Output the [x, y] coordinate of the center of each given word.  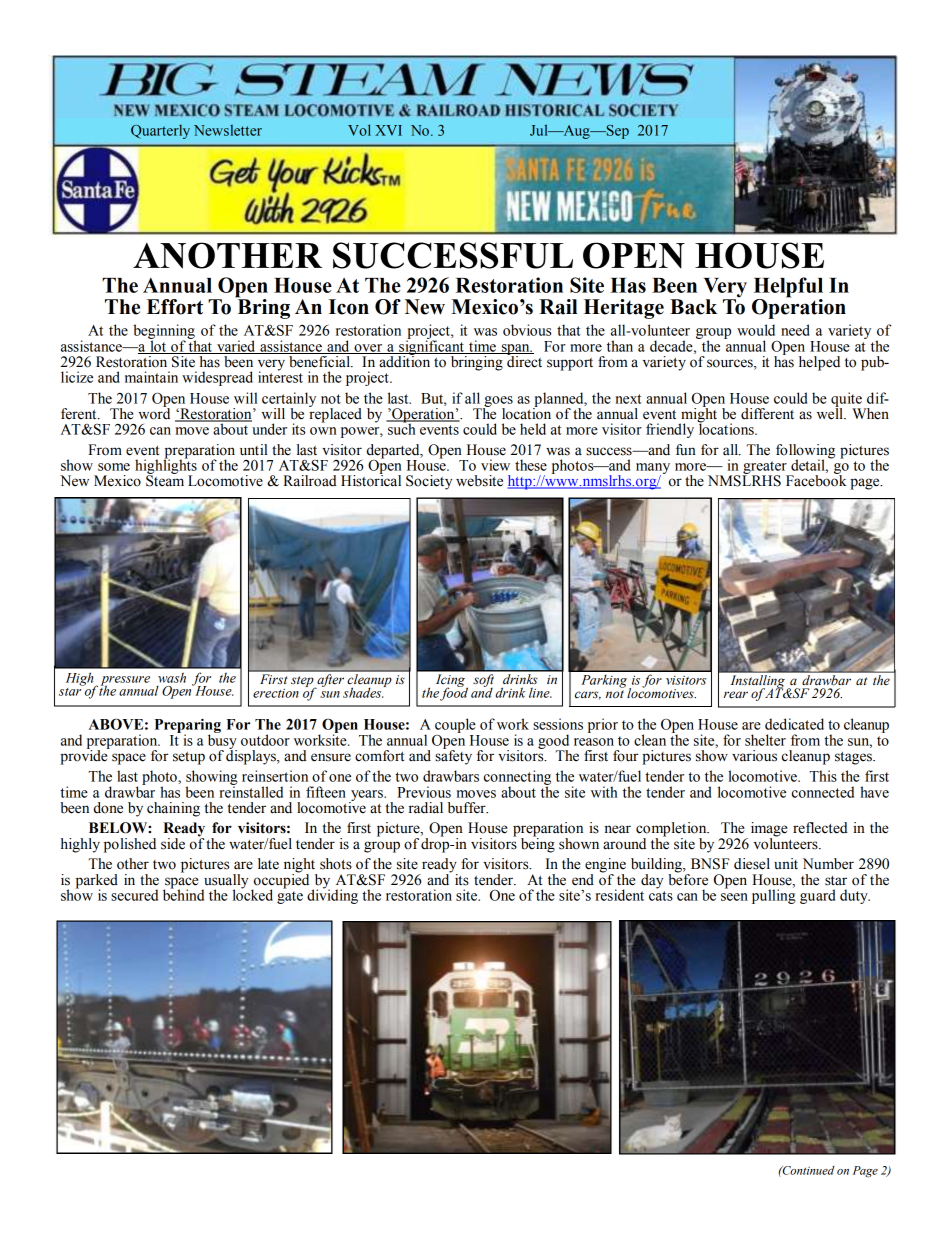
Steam [165, 480]
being [538, 844]
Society [429, 482]
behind [183, 894]
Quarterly [160, 131]
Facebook [816, 480]
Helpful [788, 288]
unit [786, 863]
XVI [388, 130]
